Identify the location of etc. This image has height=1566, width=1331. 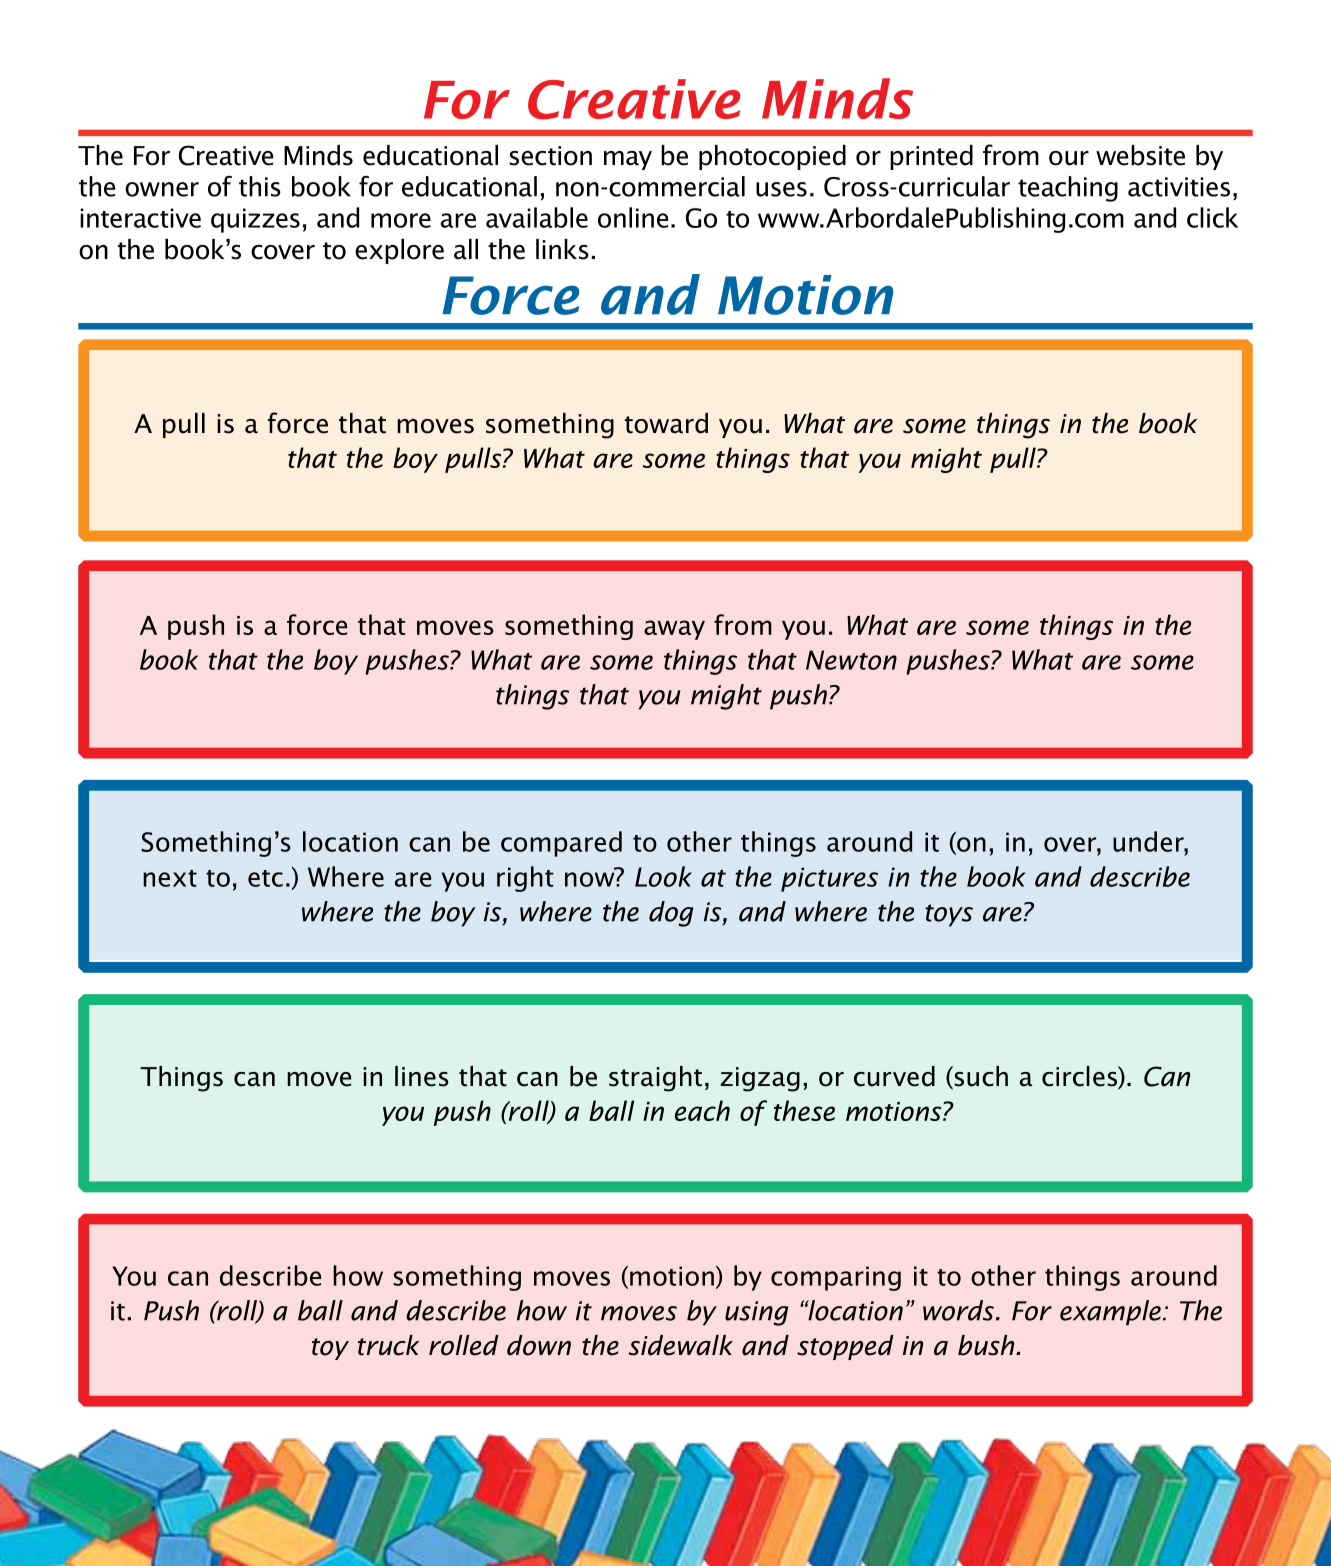
(265, 878).
